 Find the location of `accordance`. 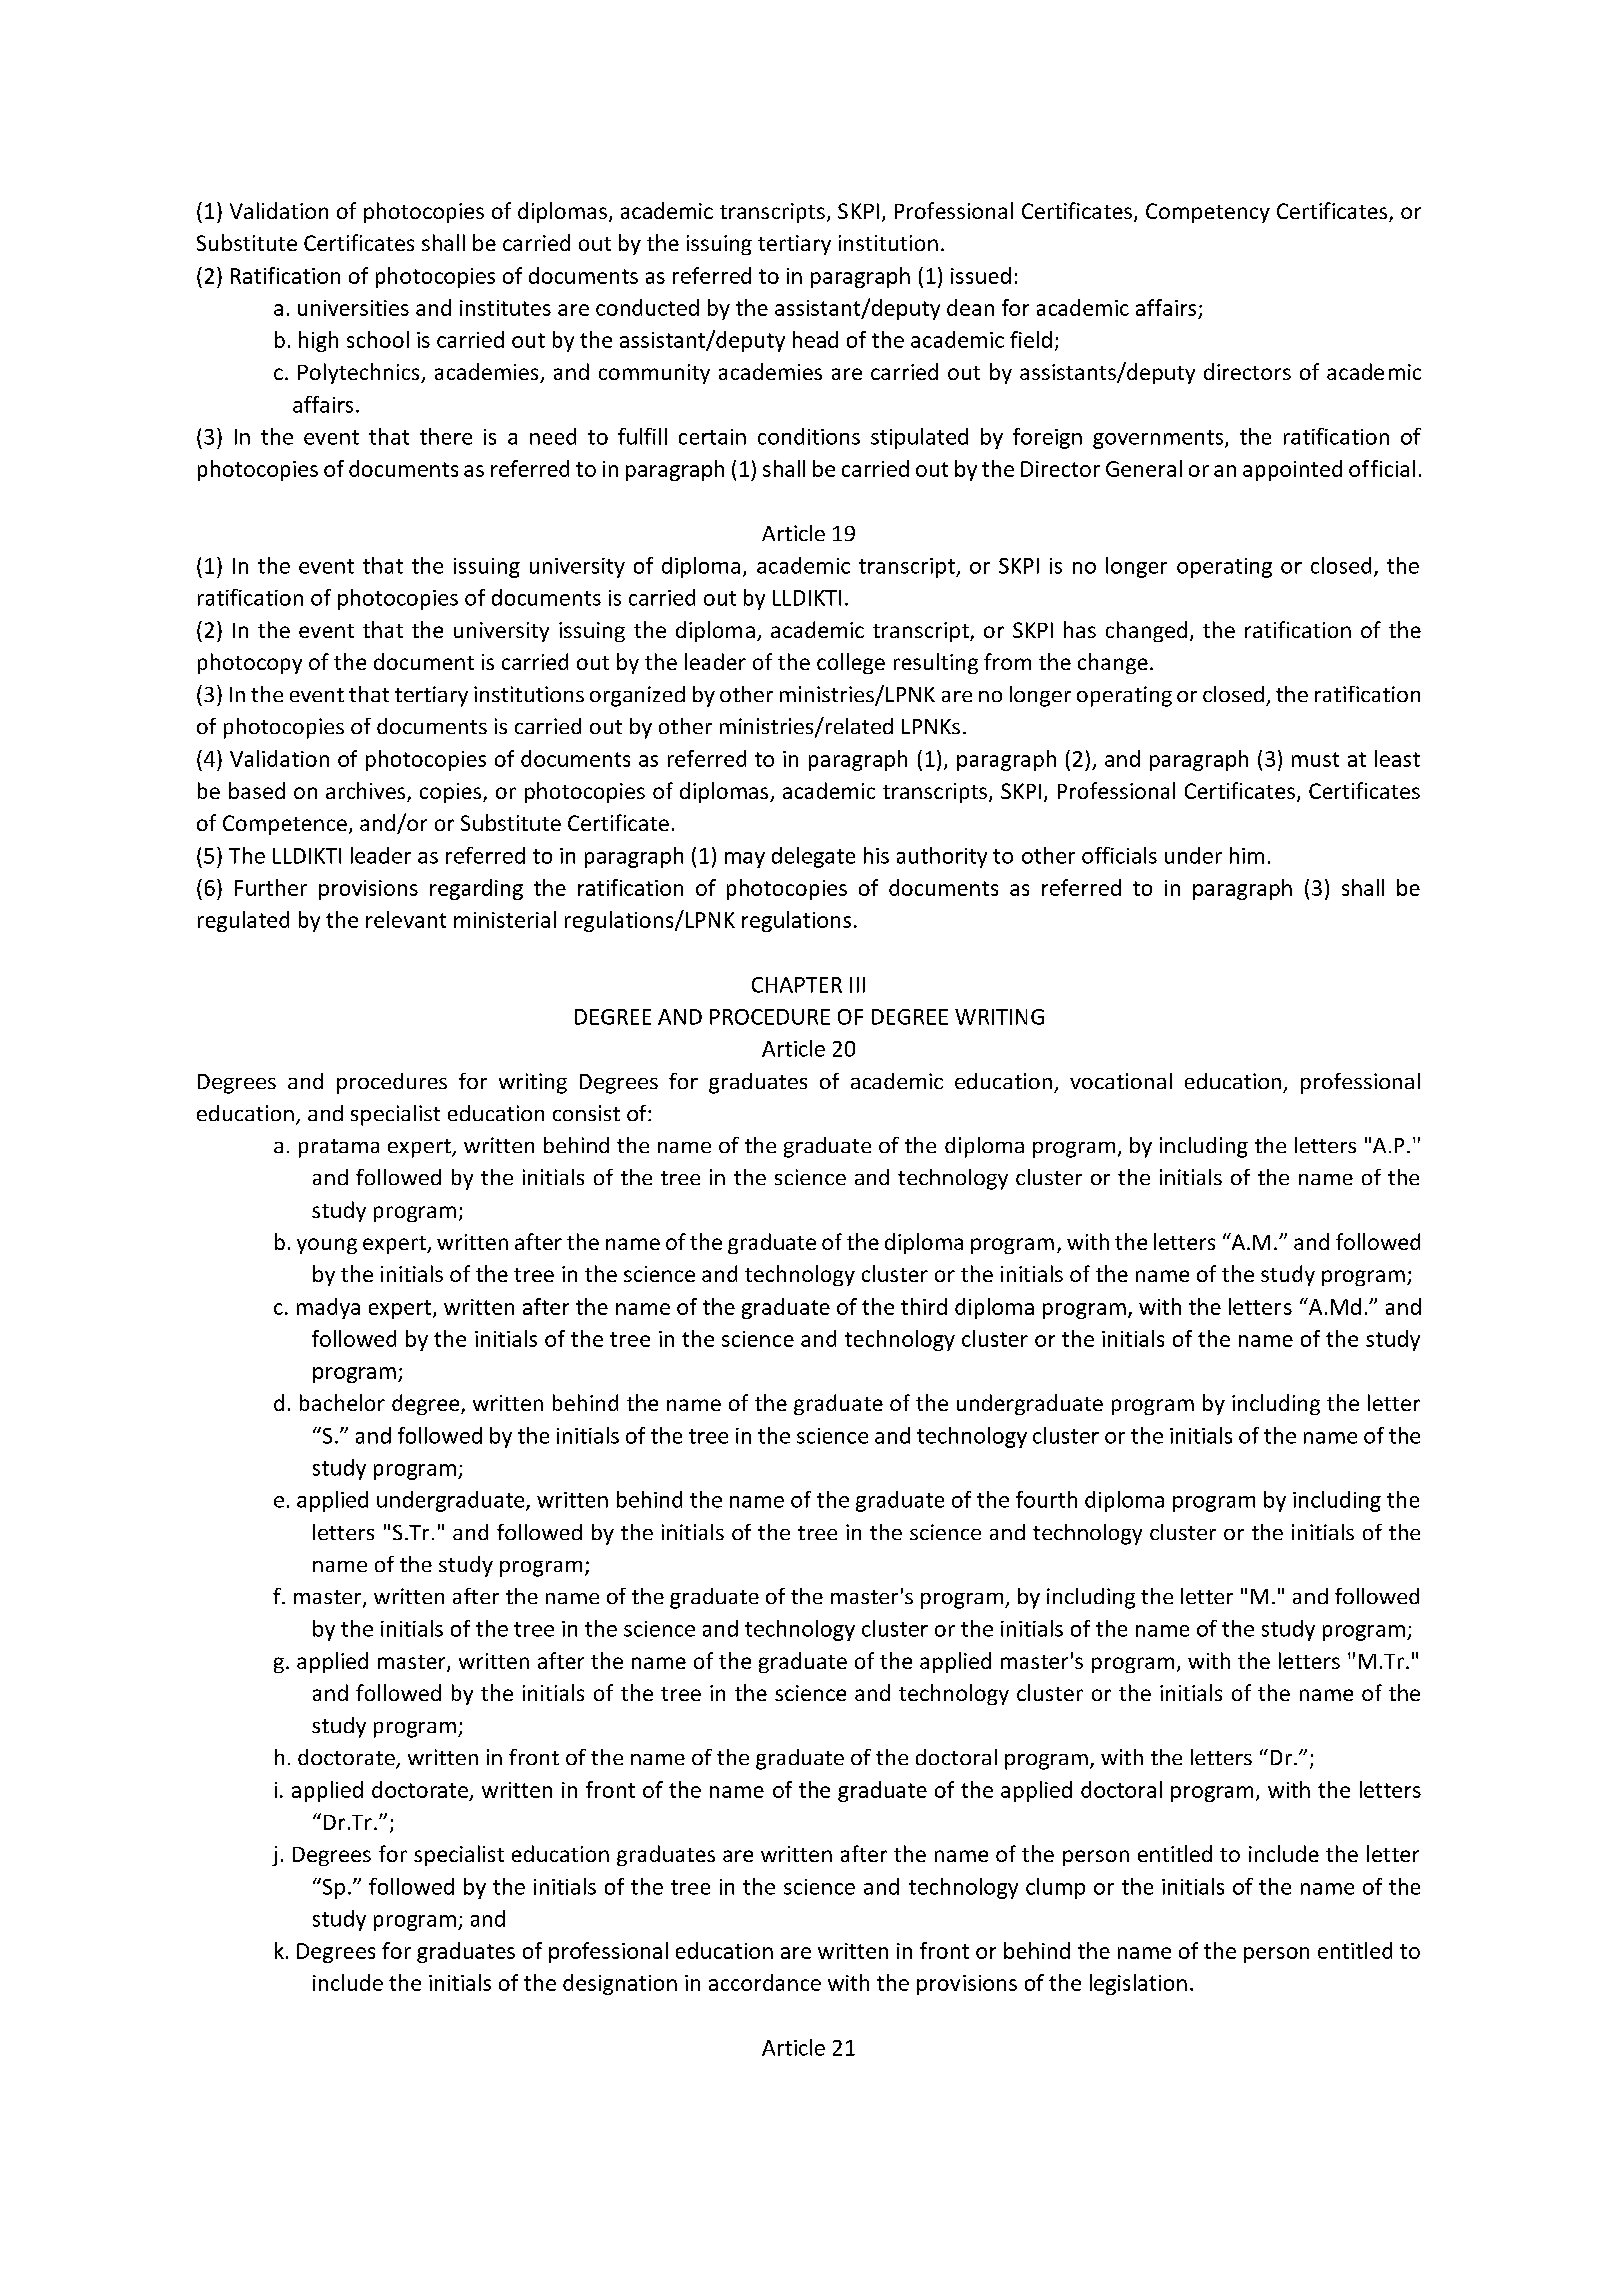

accordance is located at coordinates (765, 1982).
